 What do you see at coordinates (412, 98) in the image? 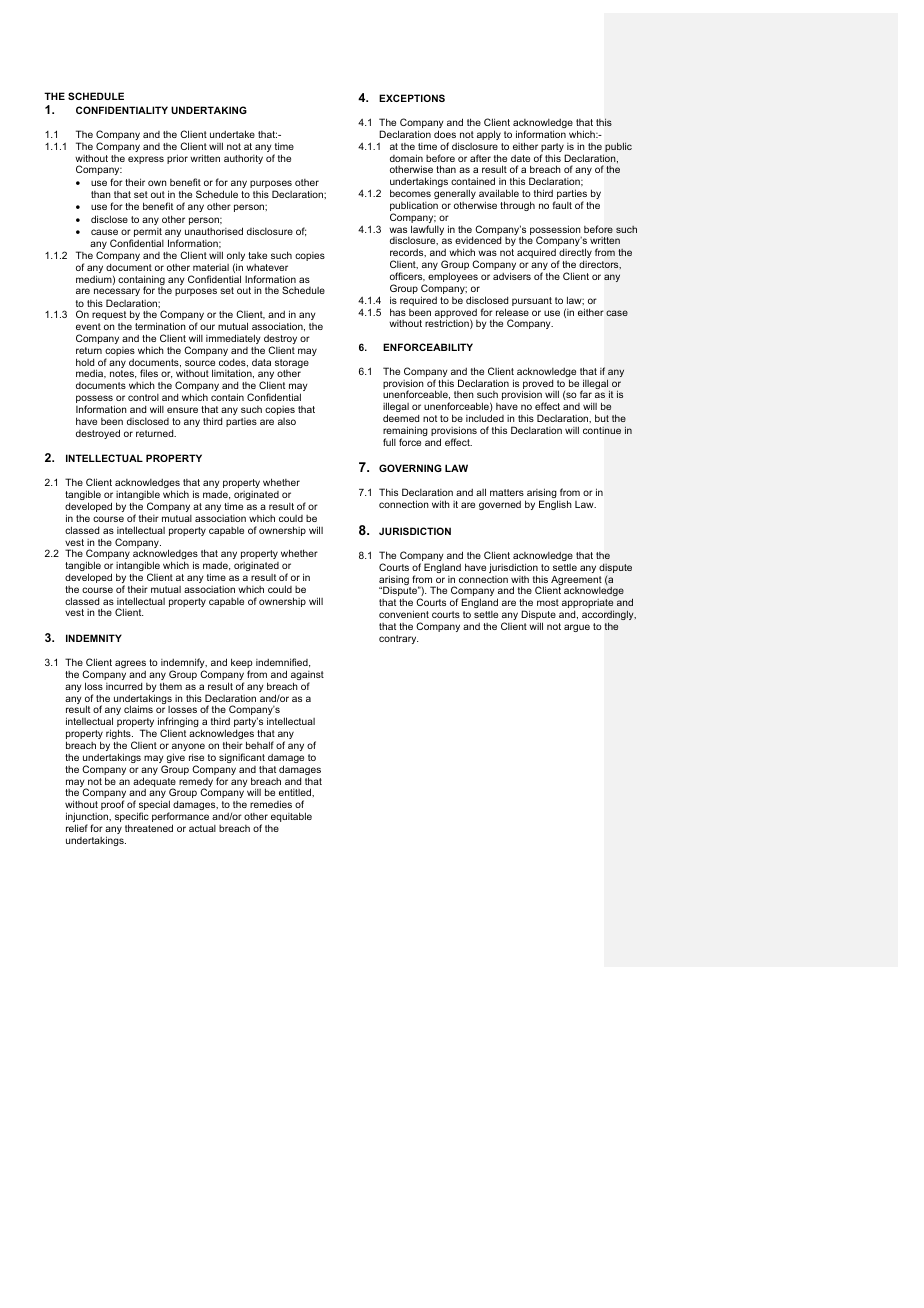
I see `EXCEPTIONS` at bounding box center [412, 98].
